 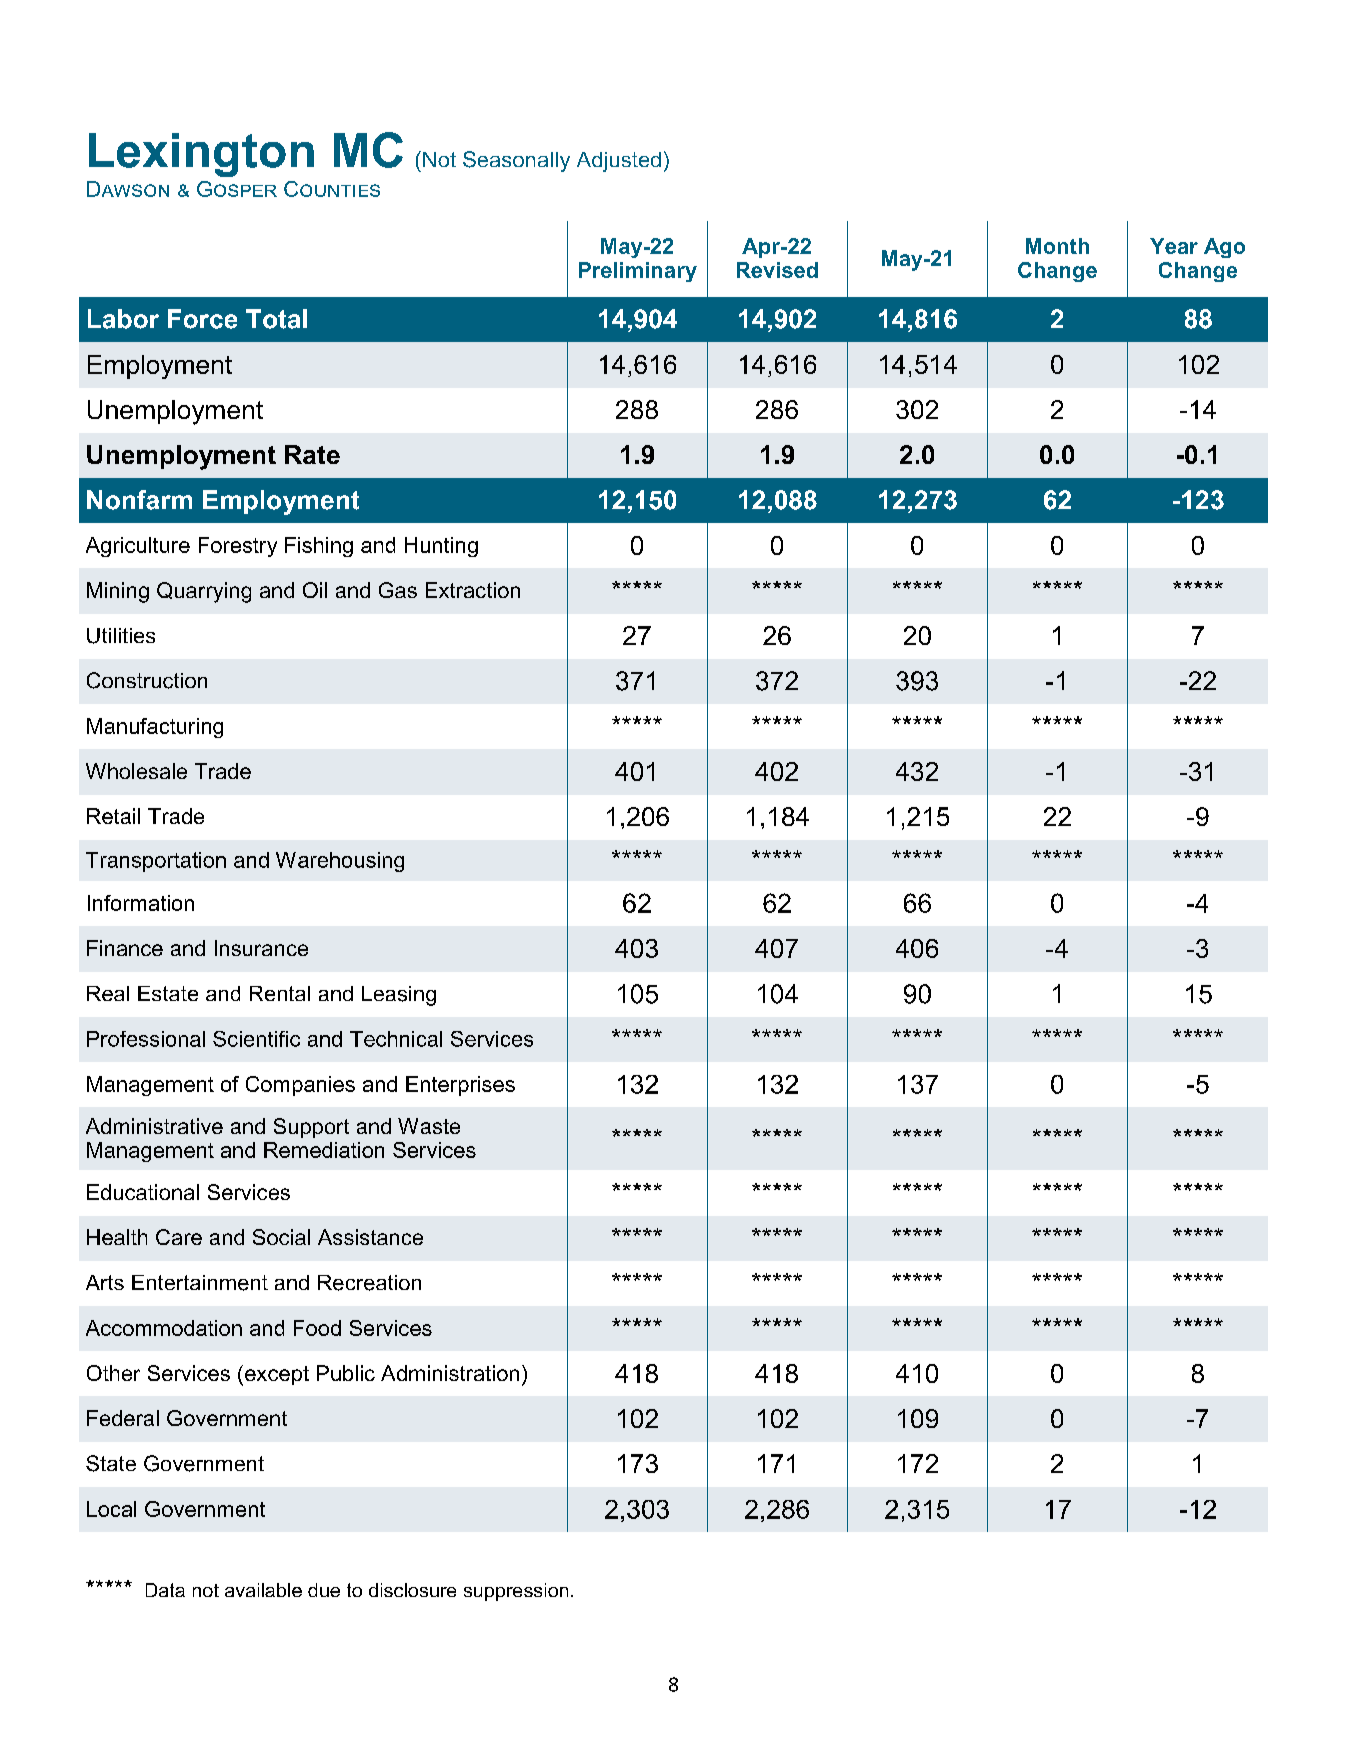 What do you see at coordinates (263, 1590) in the screenshot?
I see `available` at bounding box center [263, 1590].
